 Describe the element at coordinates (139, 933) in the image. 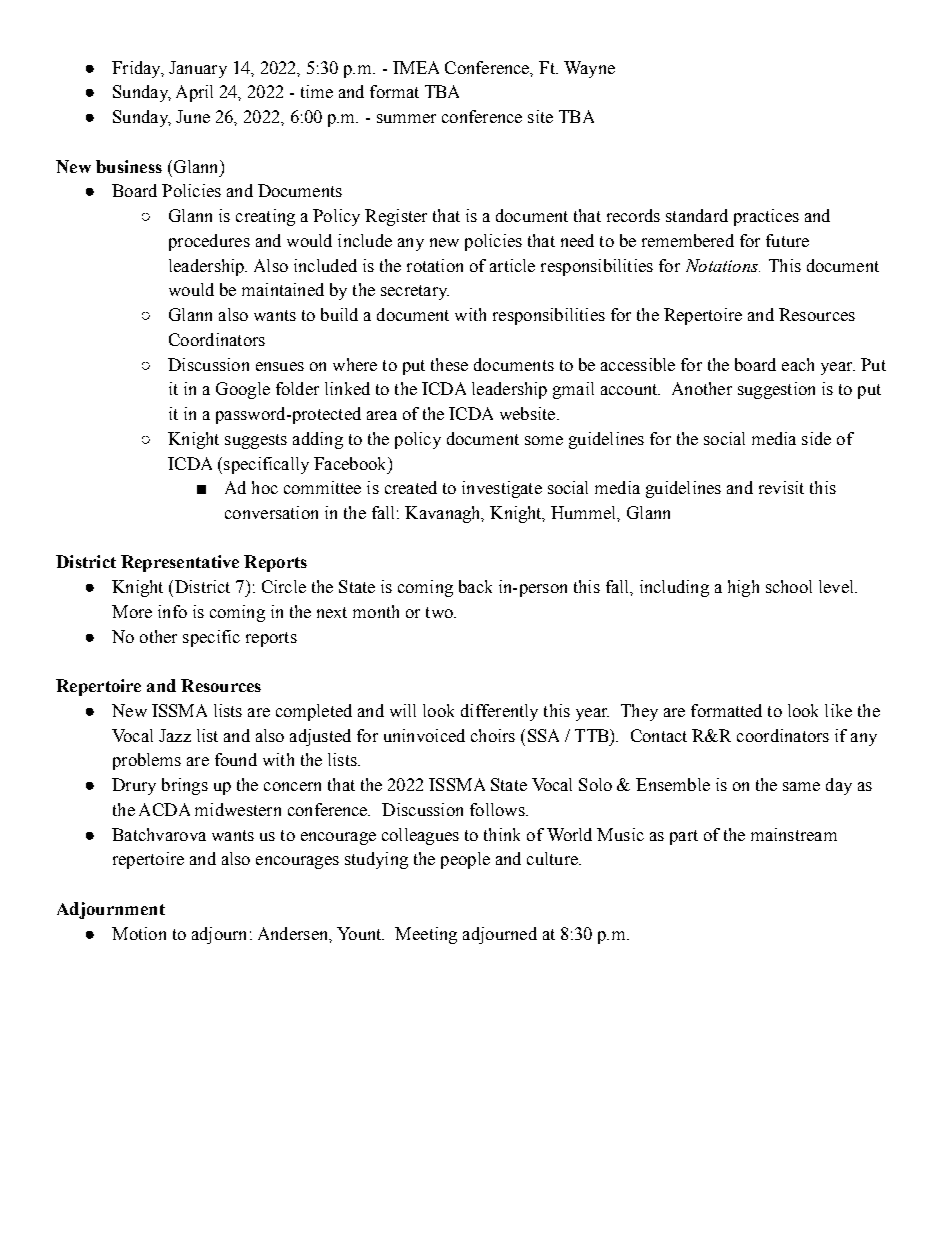

I see `Motion` at that location.
